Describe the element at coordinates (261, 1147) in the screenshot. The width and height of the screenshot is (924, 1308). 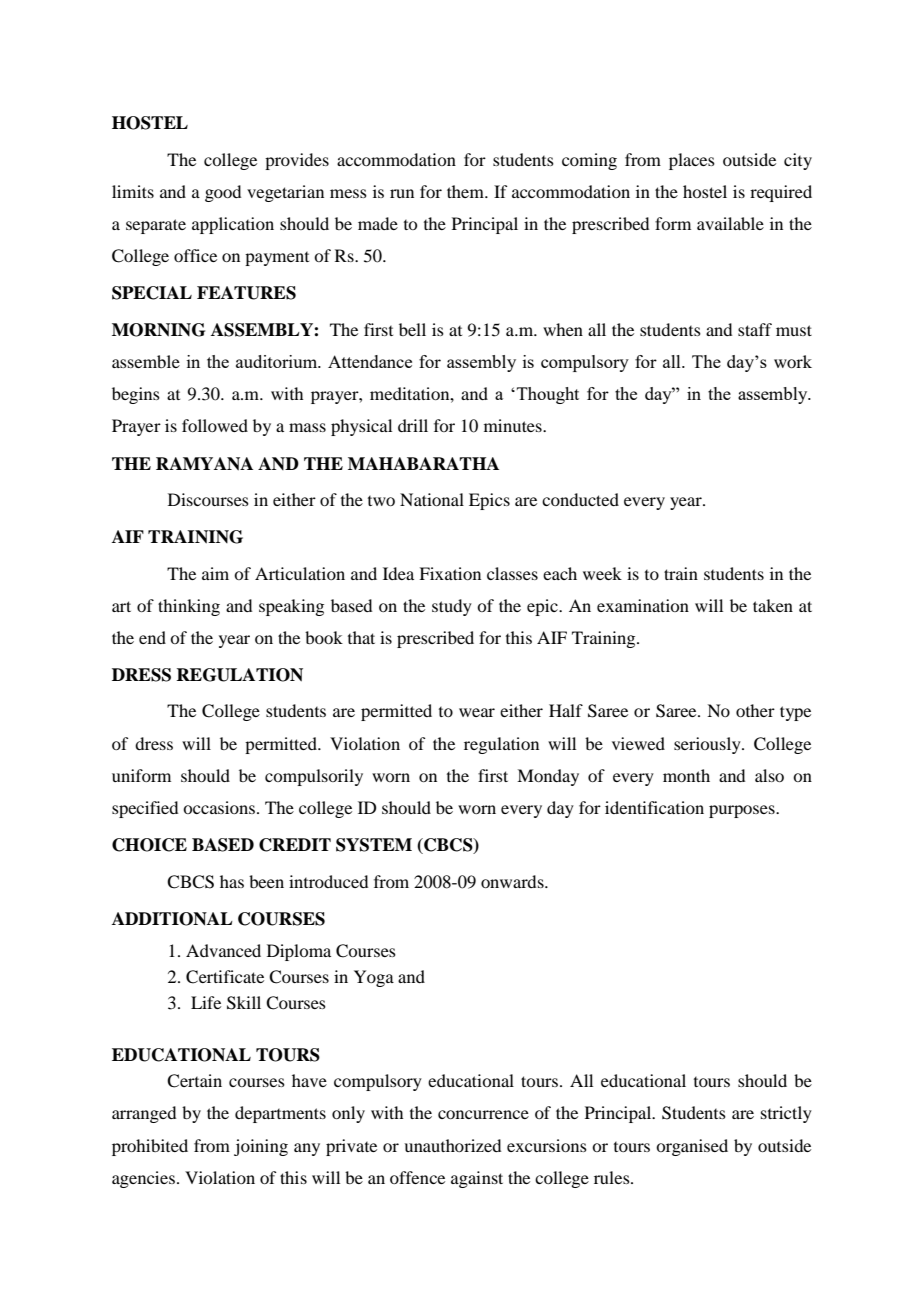
I see `joining` at that location.
